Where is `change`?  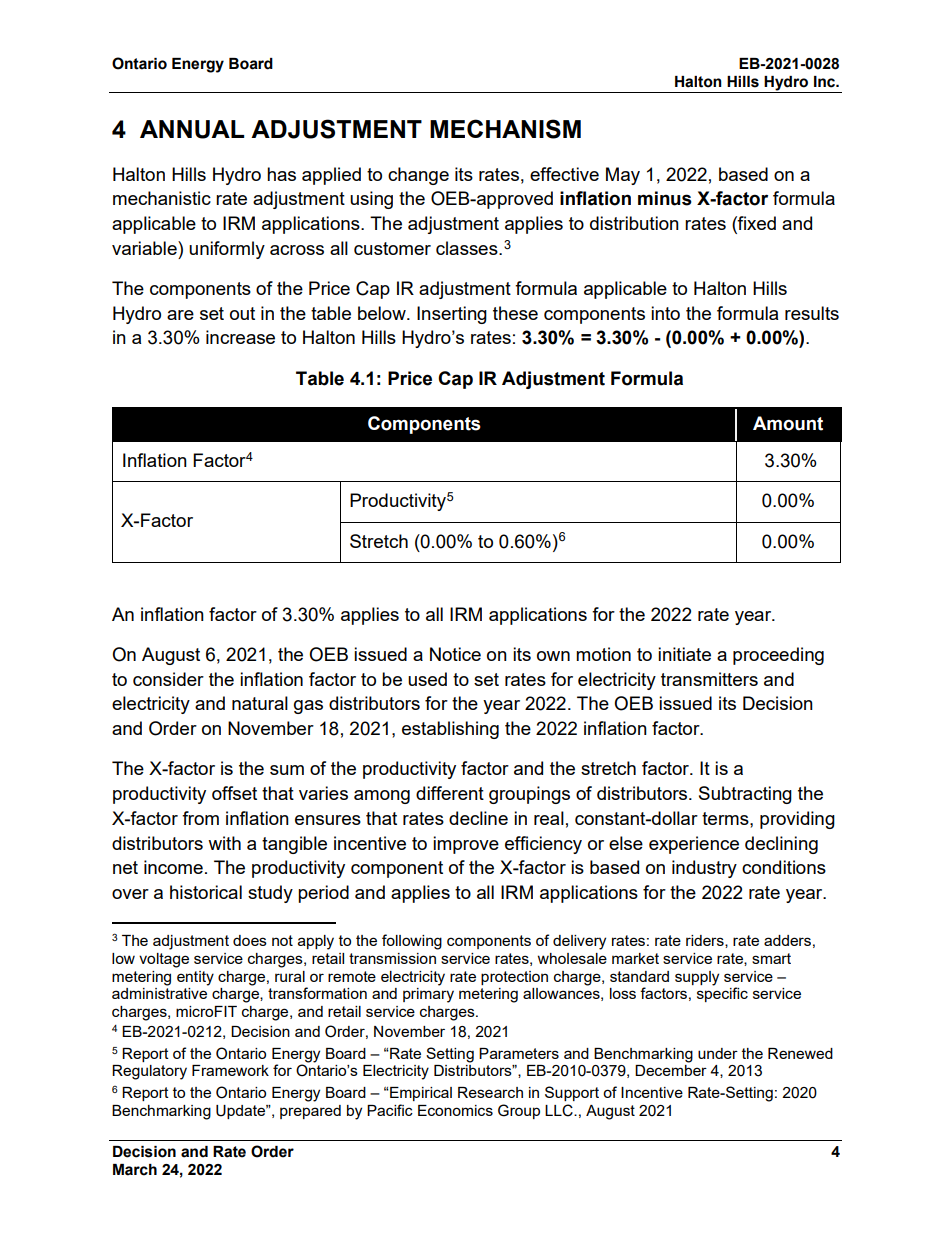
change is located at coordinates (418, 176).
